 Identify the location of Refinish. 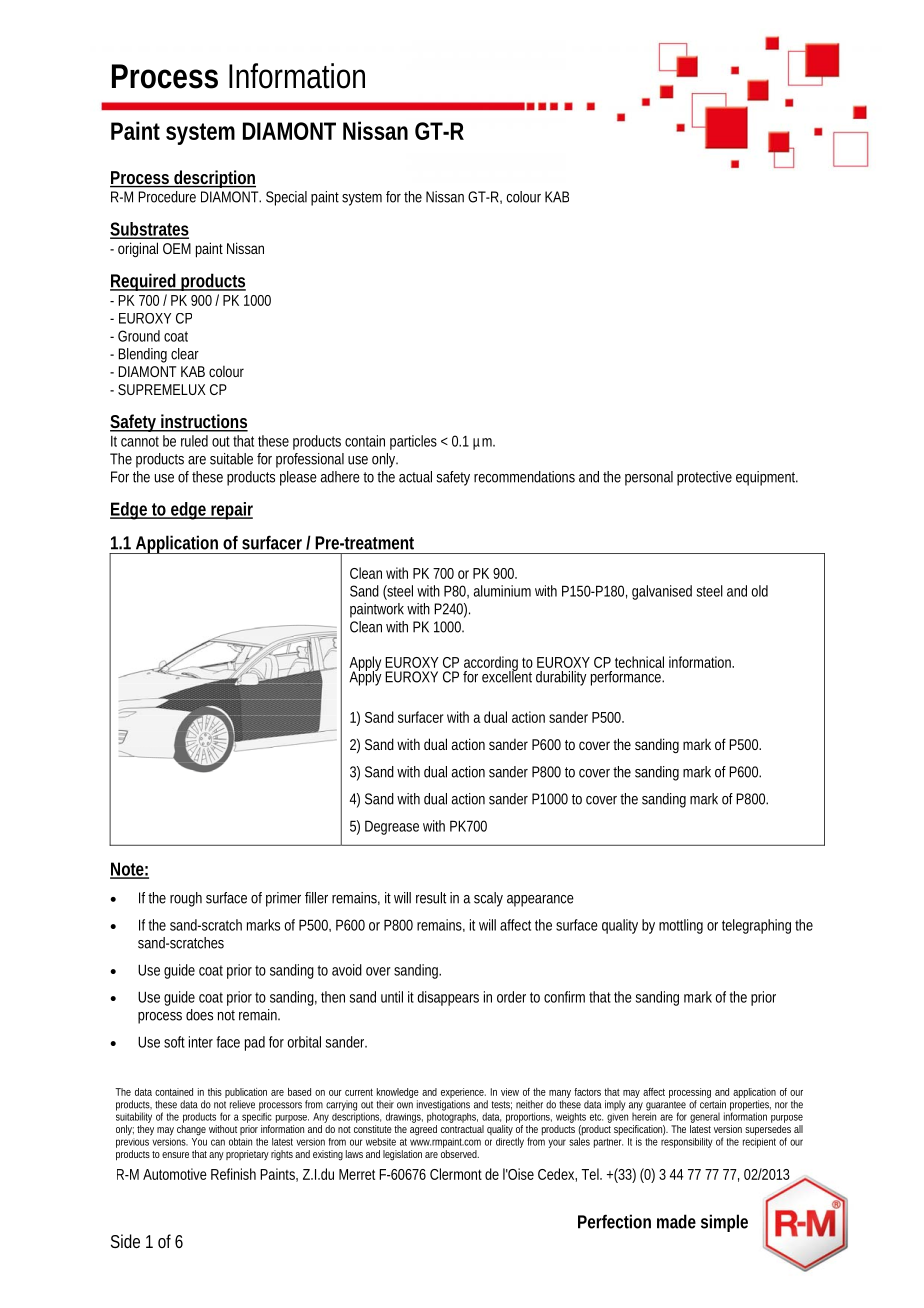
(233, 1174).
